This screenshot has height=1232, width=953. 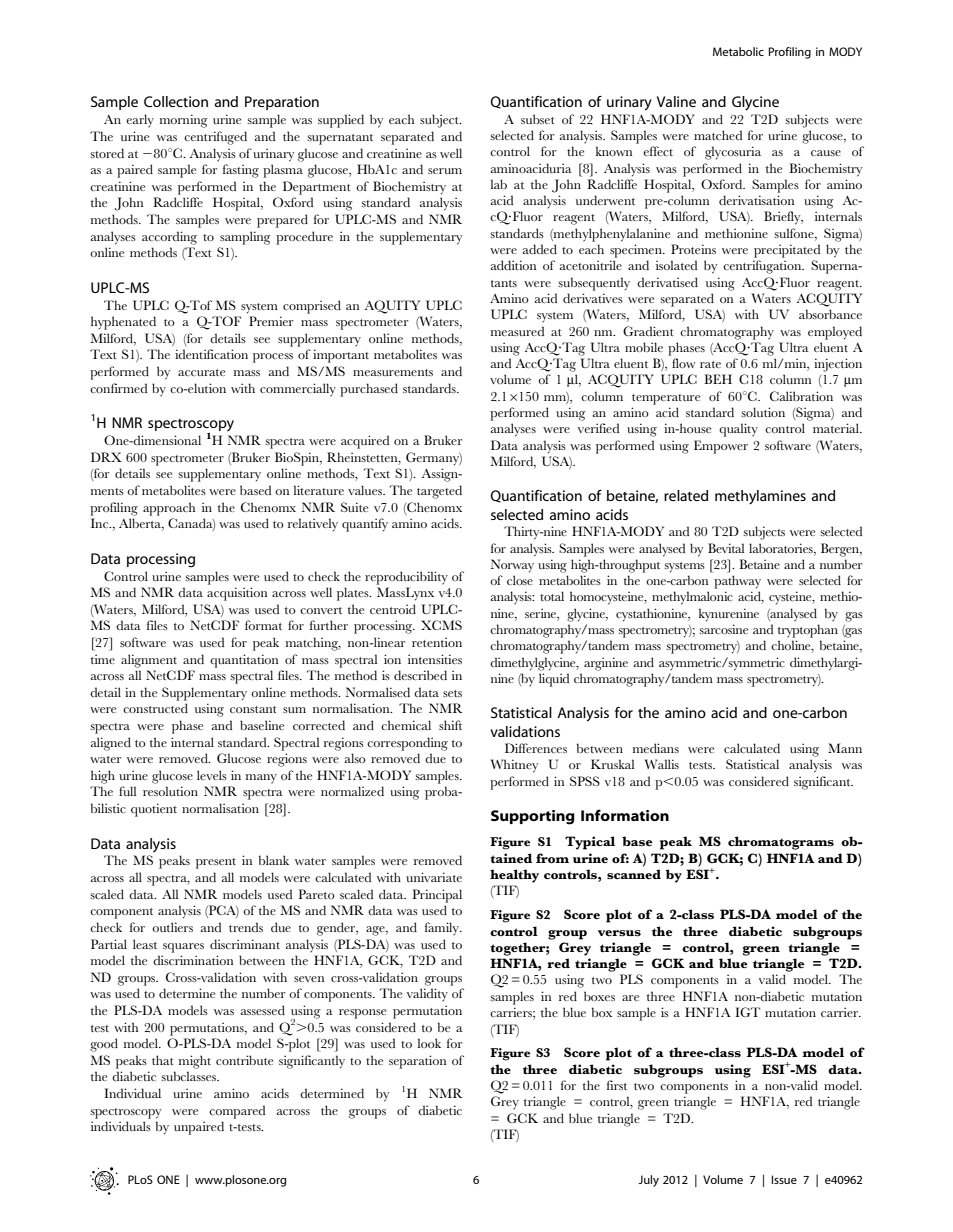 I want to click on acquisition, so click(x=237, y=594).
